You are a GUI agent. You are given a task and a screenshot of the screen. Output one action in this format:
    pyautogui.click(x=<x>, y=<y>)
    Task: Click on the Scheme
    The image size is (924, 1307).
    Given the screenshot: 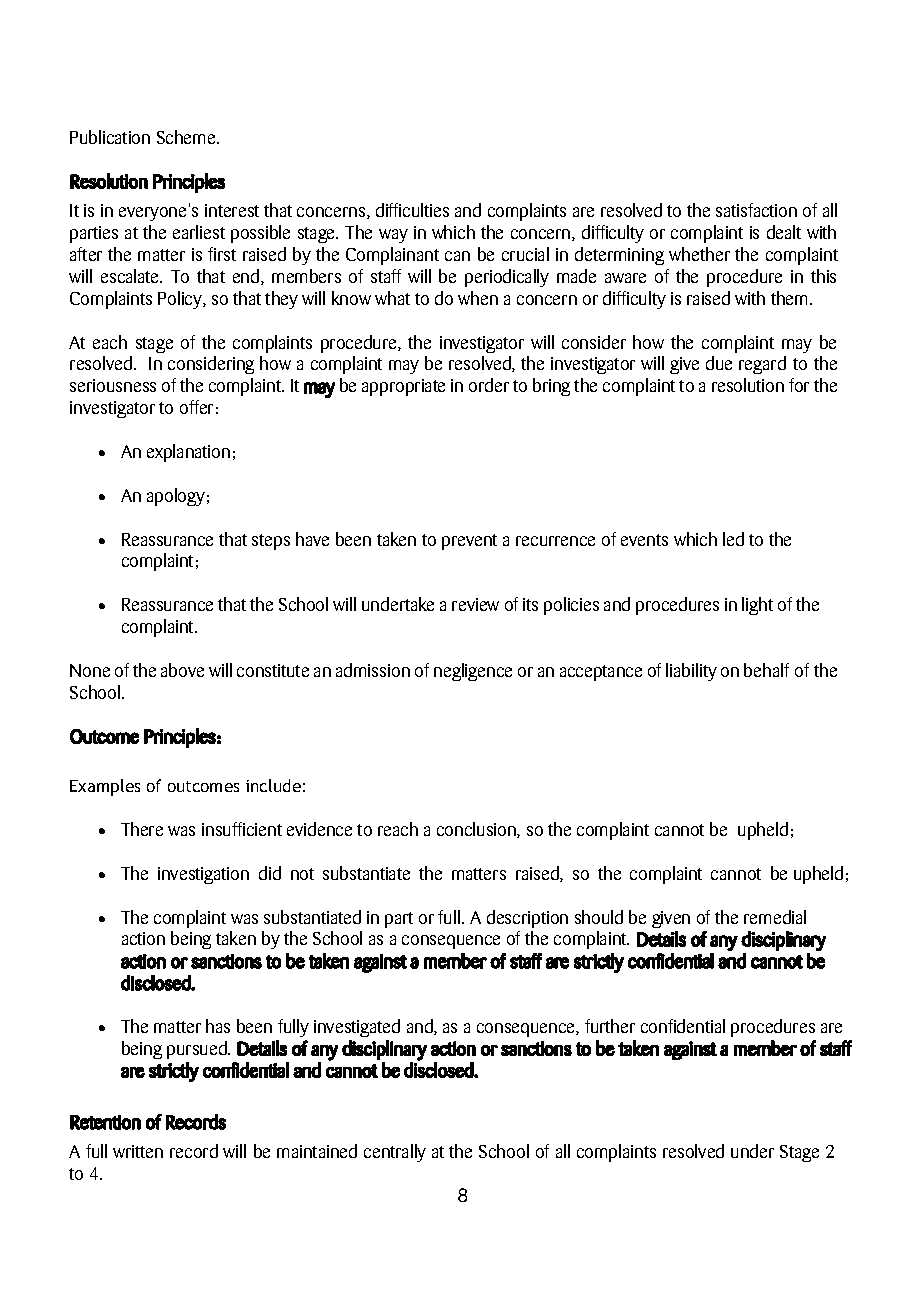 What is the action you would take?
    pyautogui.click(x=187, y=137)
